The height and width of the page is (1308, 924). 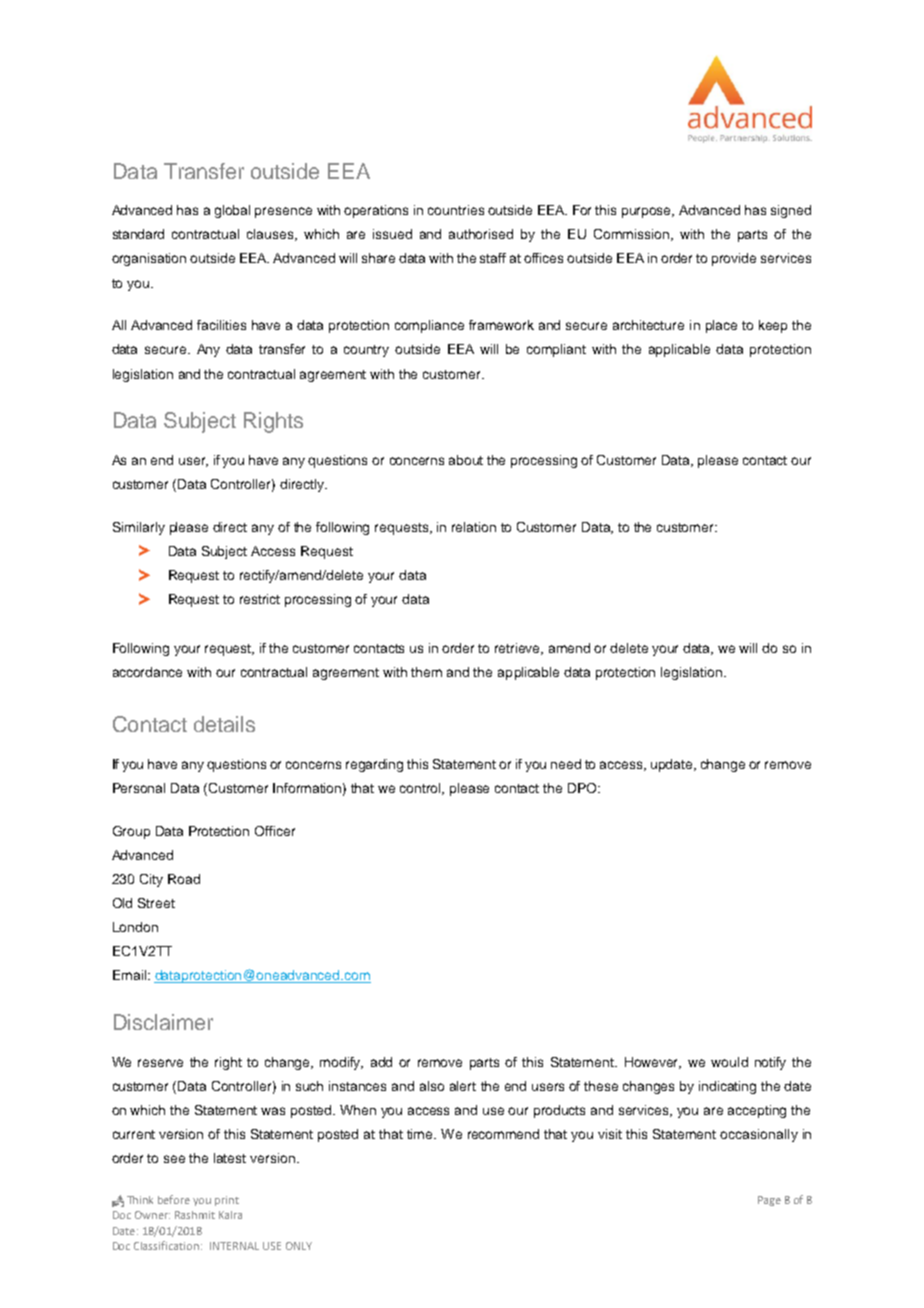 I want to click on provide, so click(x=734, y=259).
